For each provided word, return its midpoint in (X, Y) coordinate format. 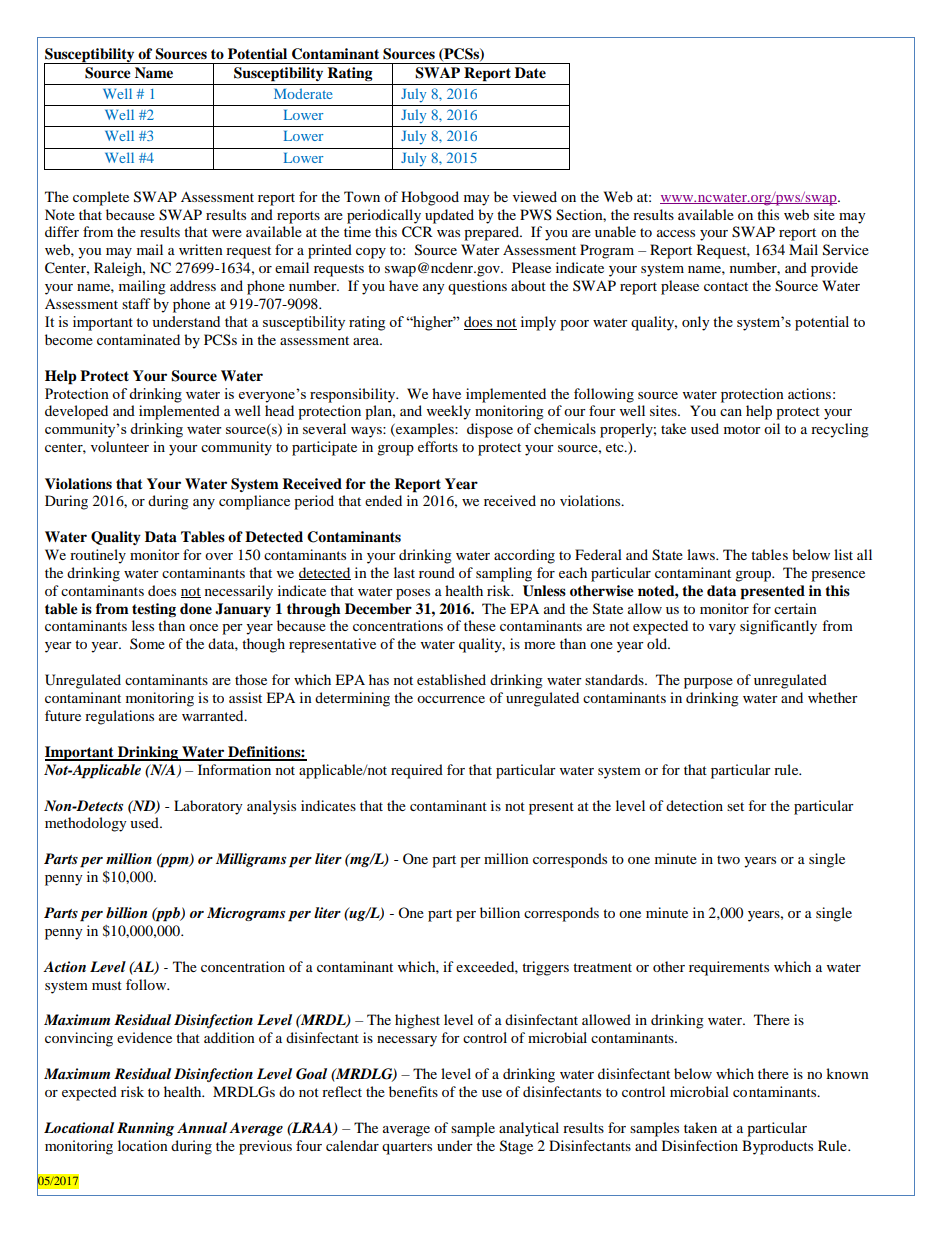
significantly (778, 627)
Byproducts (777, 1147)
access (676, 233)
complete (101, 198)
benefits (413, 1091)
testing (154, 610)
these (480, 625)
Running (145, 1129)
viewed (535, 196)
